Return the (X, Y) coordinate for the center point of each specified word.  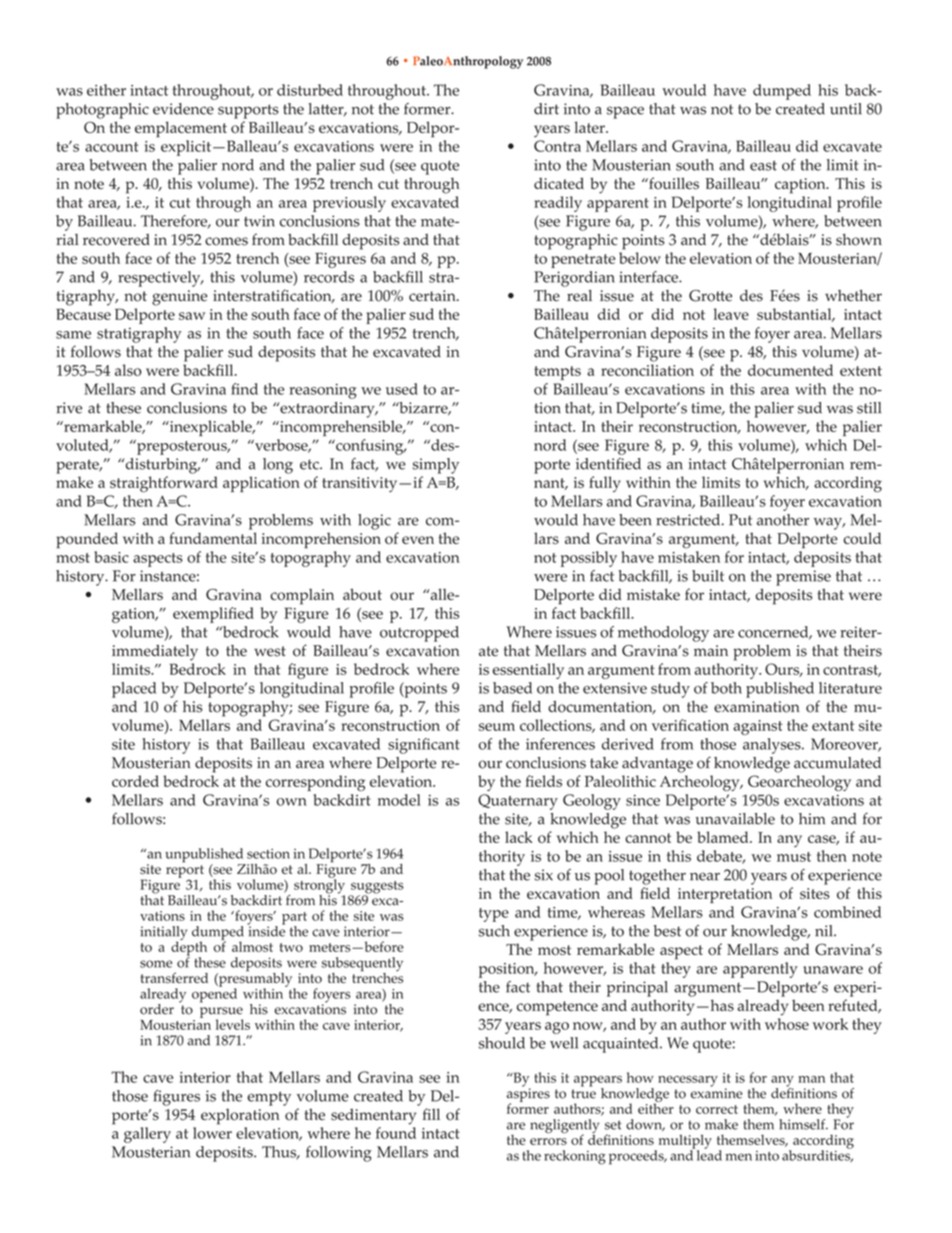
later (590, 127)
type (494, 915)
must (794, 857)
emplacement (181, 129)
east (763, 165)
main (711, 650)
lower (212, 1133)
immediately (155, 653)
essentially (528, 671)
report (185, 872)
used (402, 389)
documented (790, 370)
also (128, 370)
